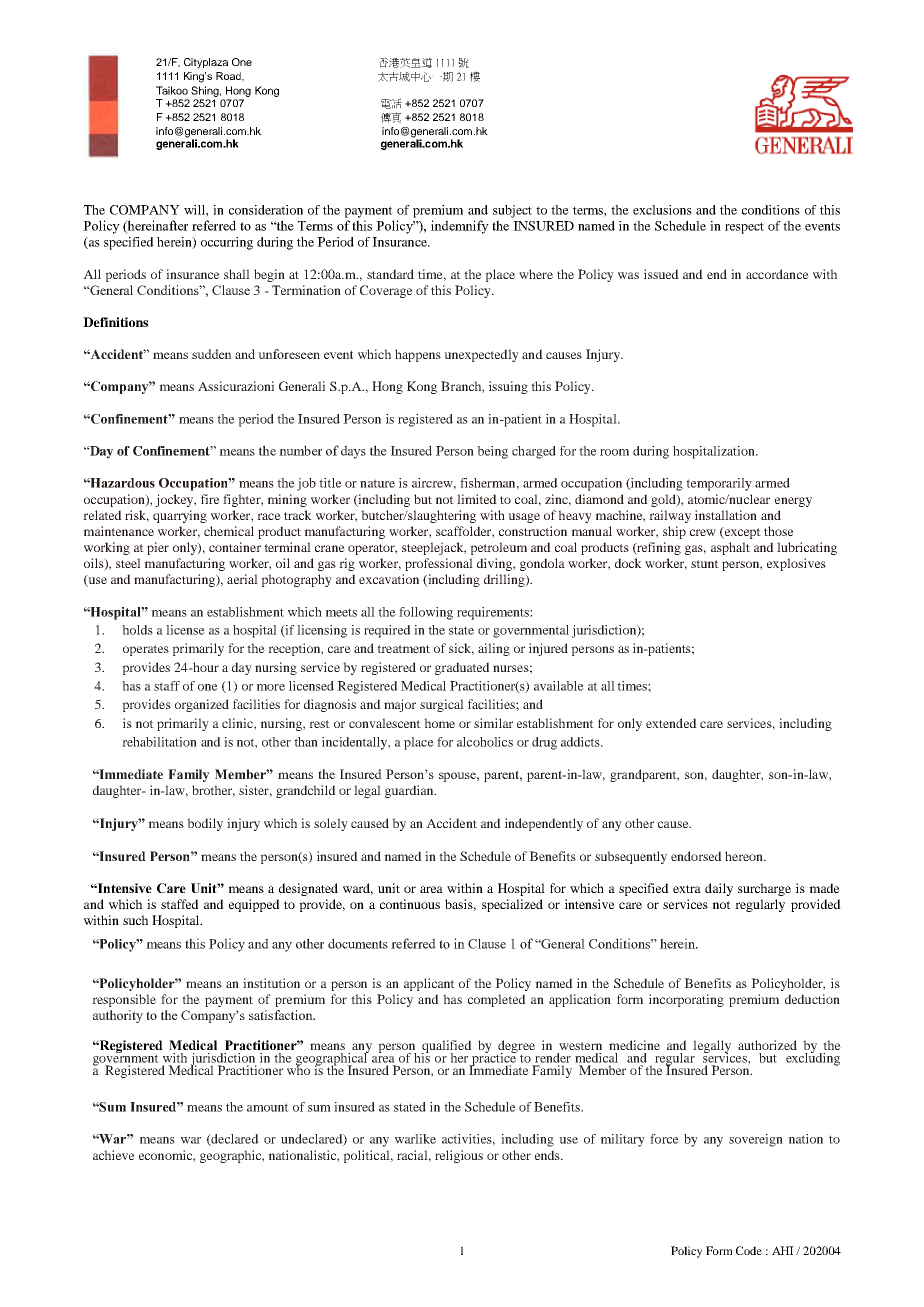 This image has height=1307, width=924. I want to click on applicant, so click(429, 984).
